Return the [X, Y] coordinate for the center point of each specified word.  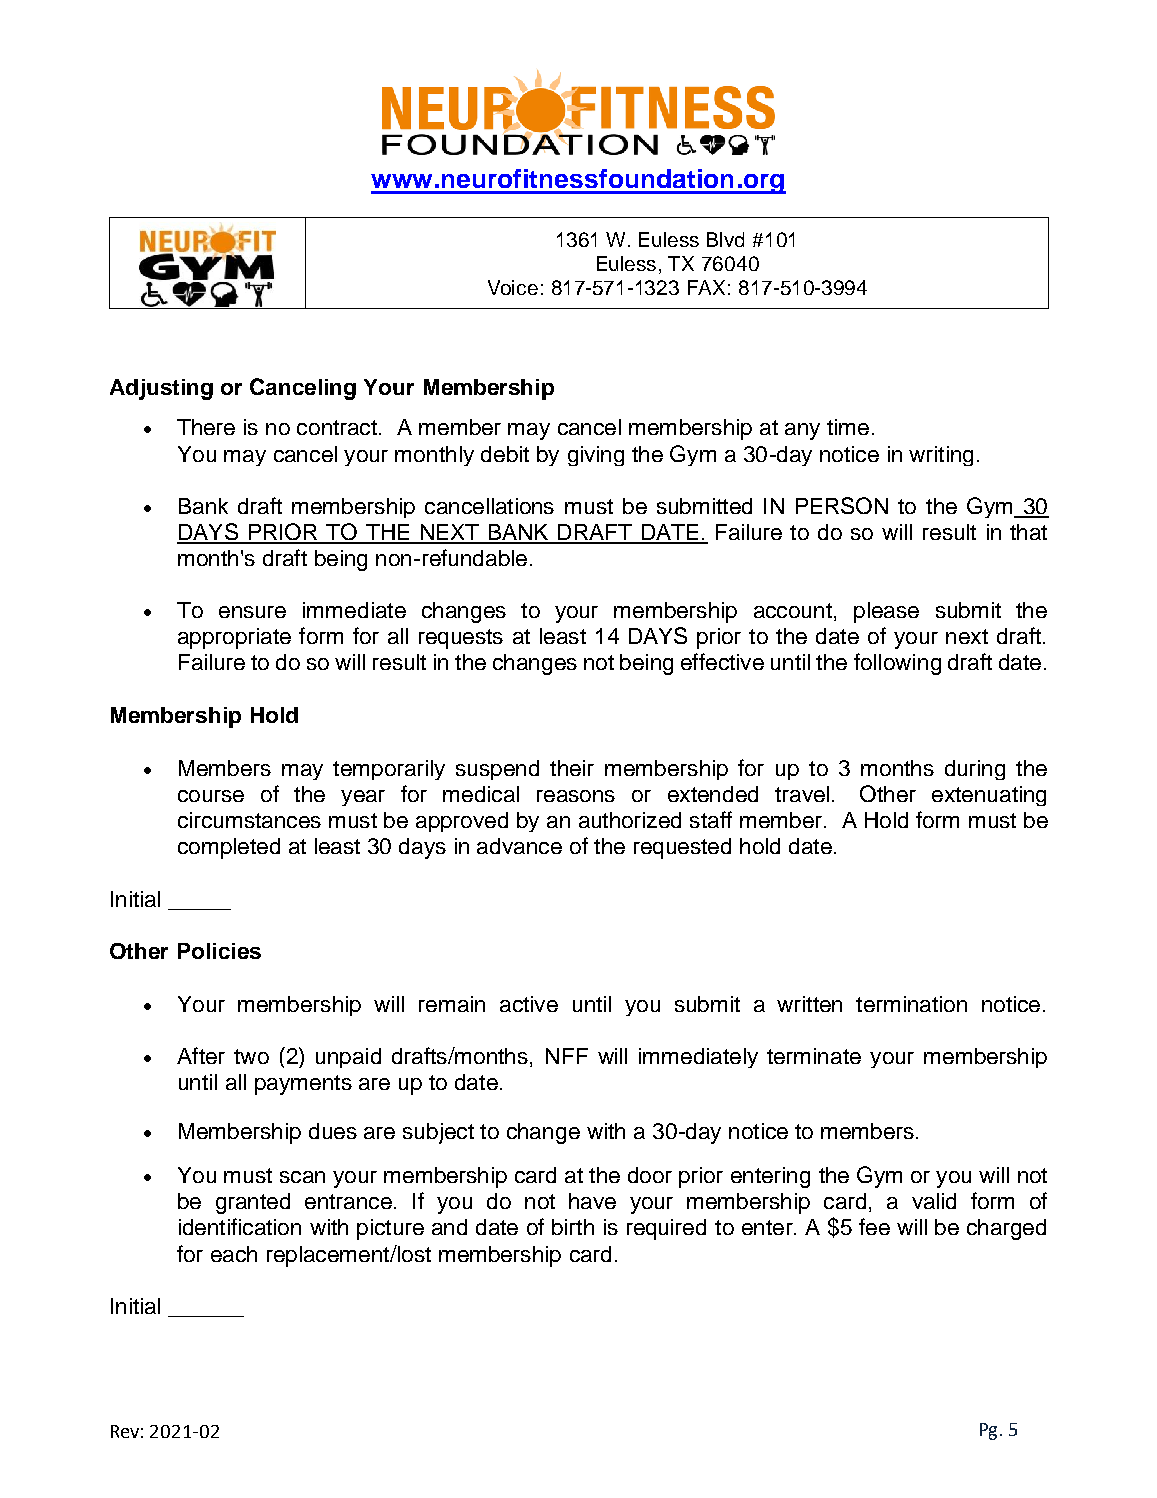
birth [573, 1227]
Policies [219, 951]
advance [519, 846]
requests [461, 639]
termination [911, 1004]
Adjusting [161, 389]
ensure [252, 612]
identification [240, 1226]
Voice [513, 287]
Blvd [725, 239]
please [886, 612]
